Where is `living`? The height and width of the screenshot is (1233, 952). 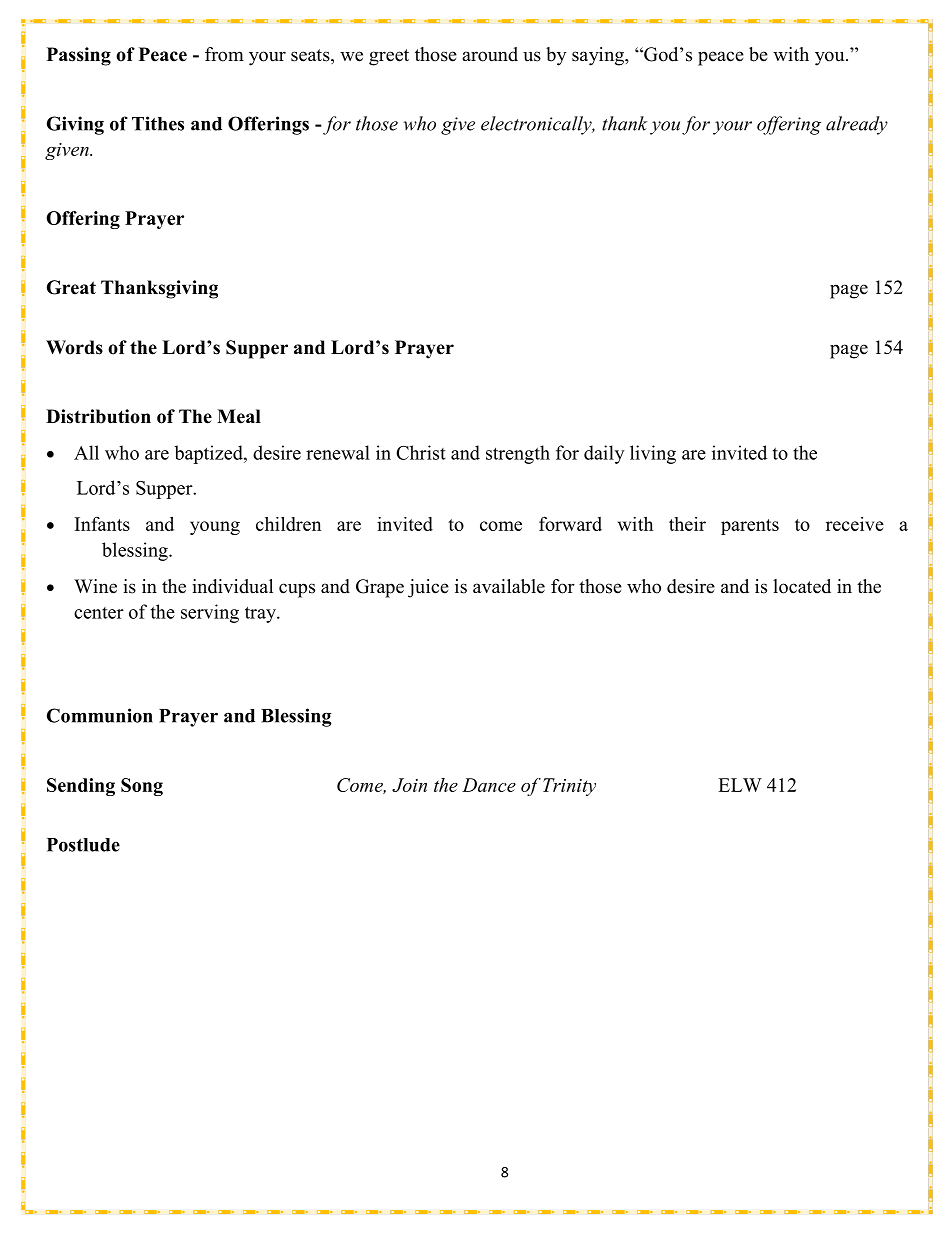 living is located at coordinates (653, 454).
